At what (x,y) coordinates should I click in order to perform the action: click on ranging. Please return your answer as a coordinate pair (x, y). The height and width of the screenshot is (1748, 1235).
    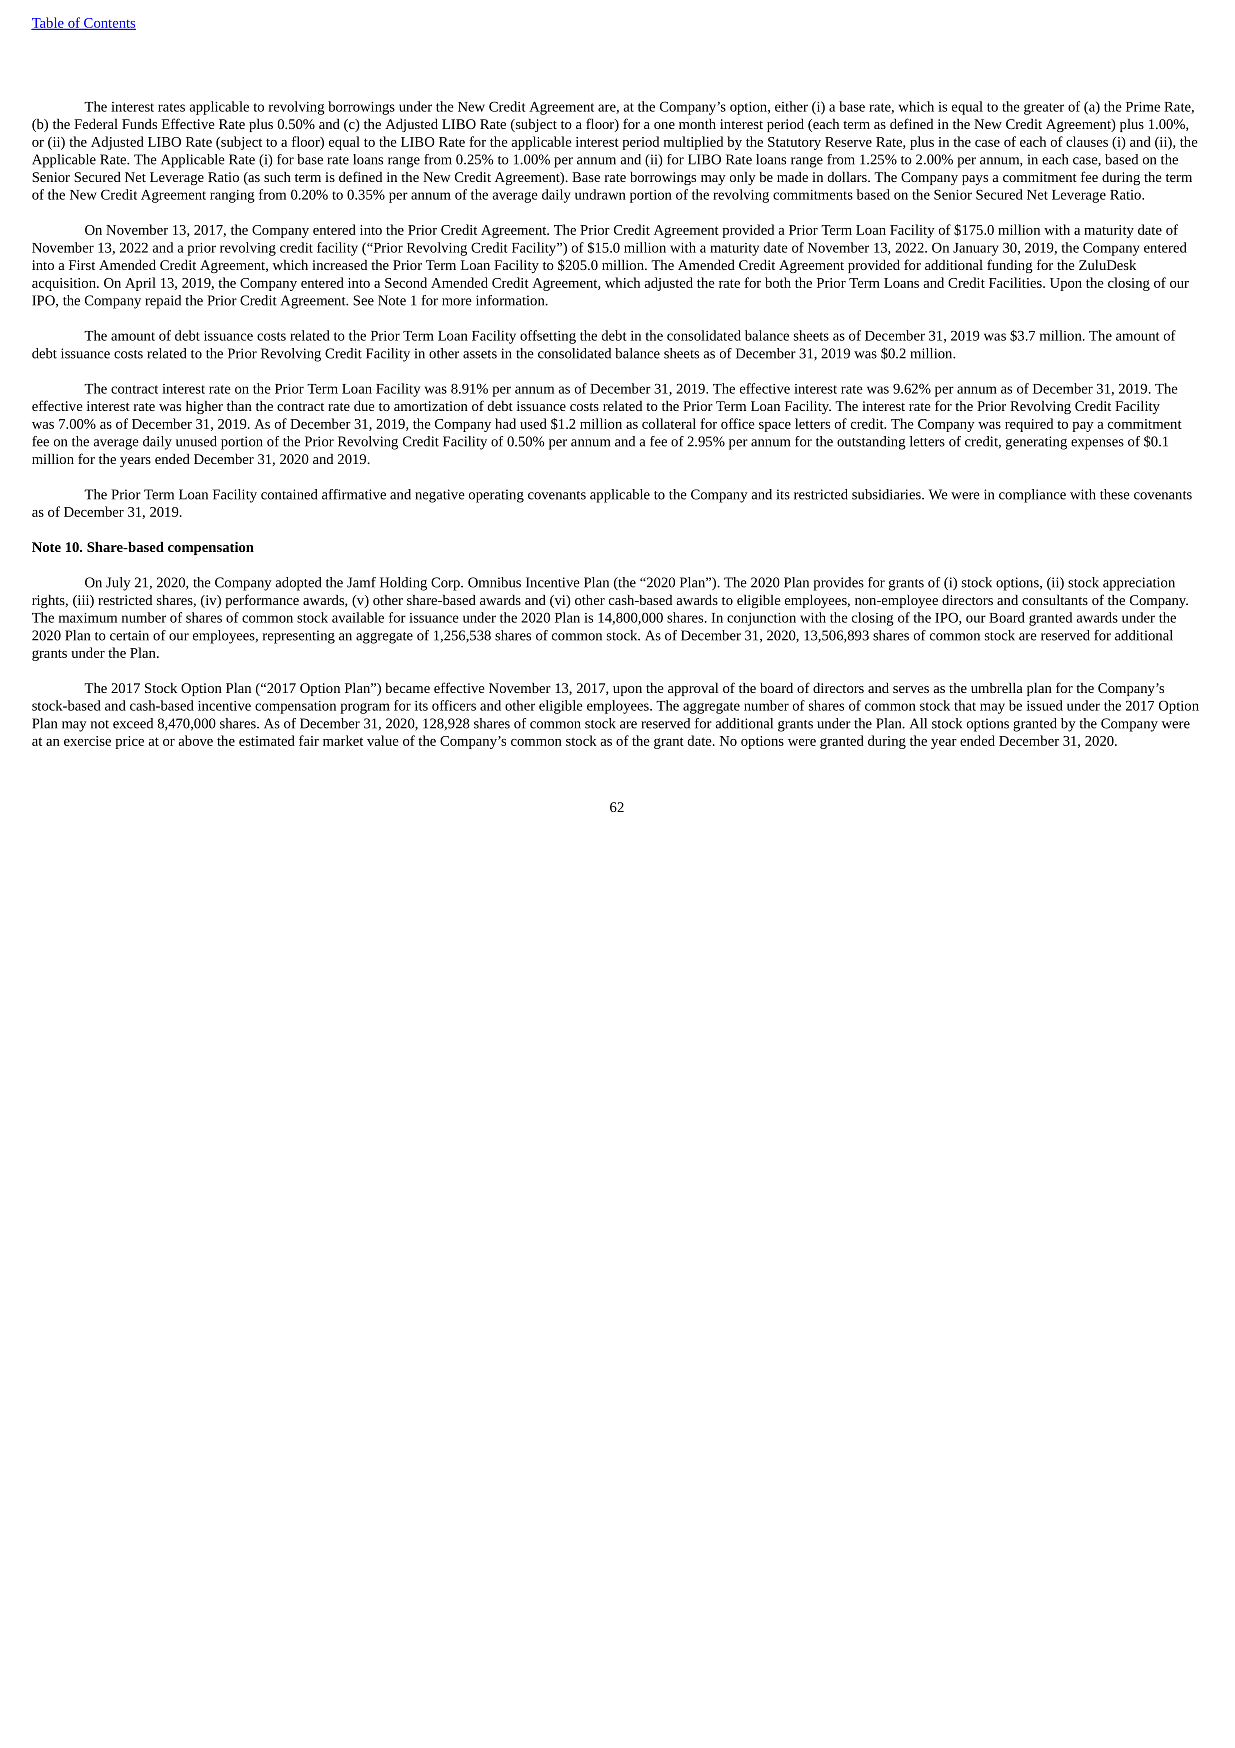
    Looking at the image, I should click on (232, 196).
